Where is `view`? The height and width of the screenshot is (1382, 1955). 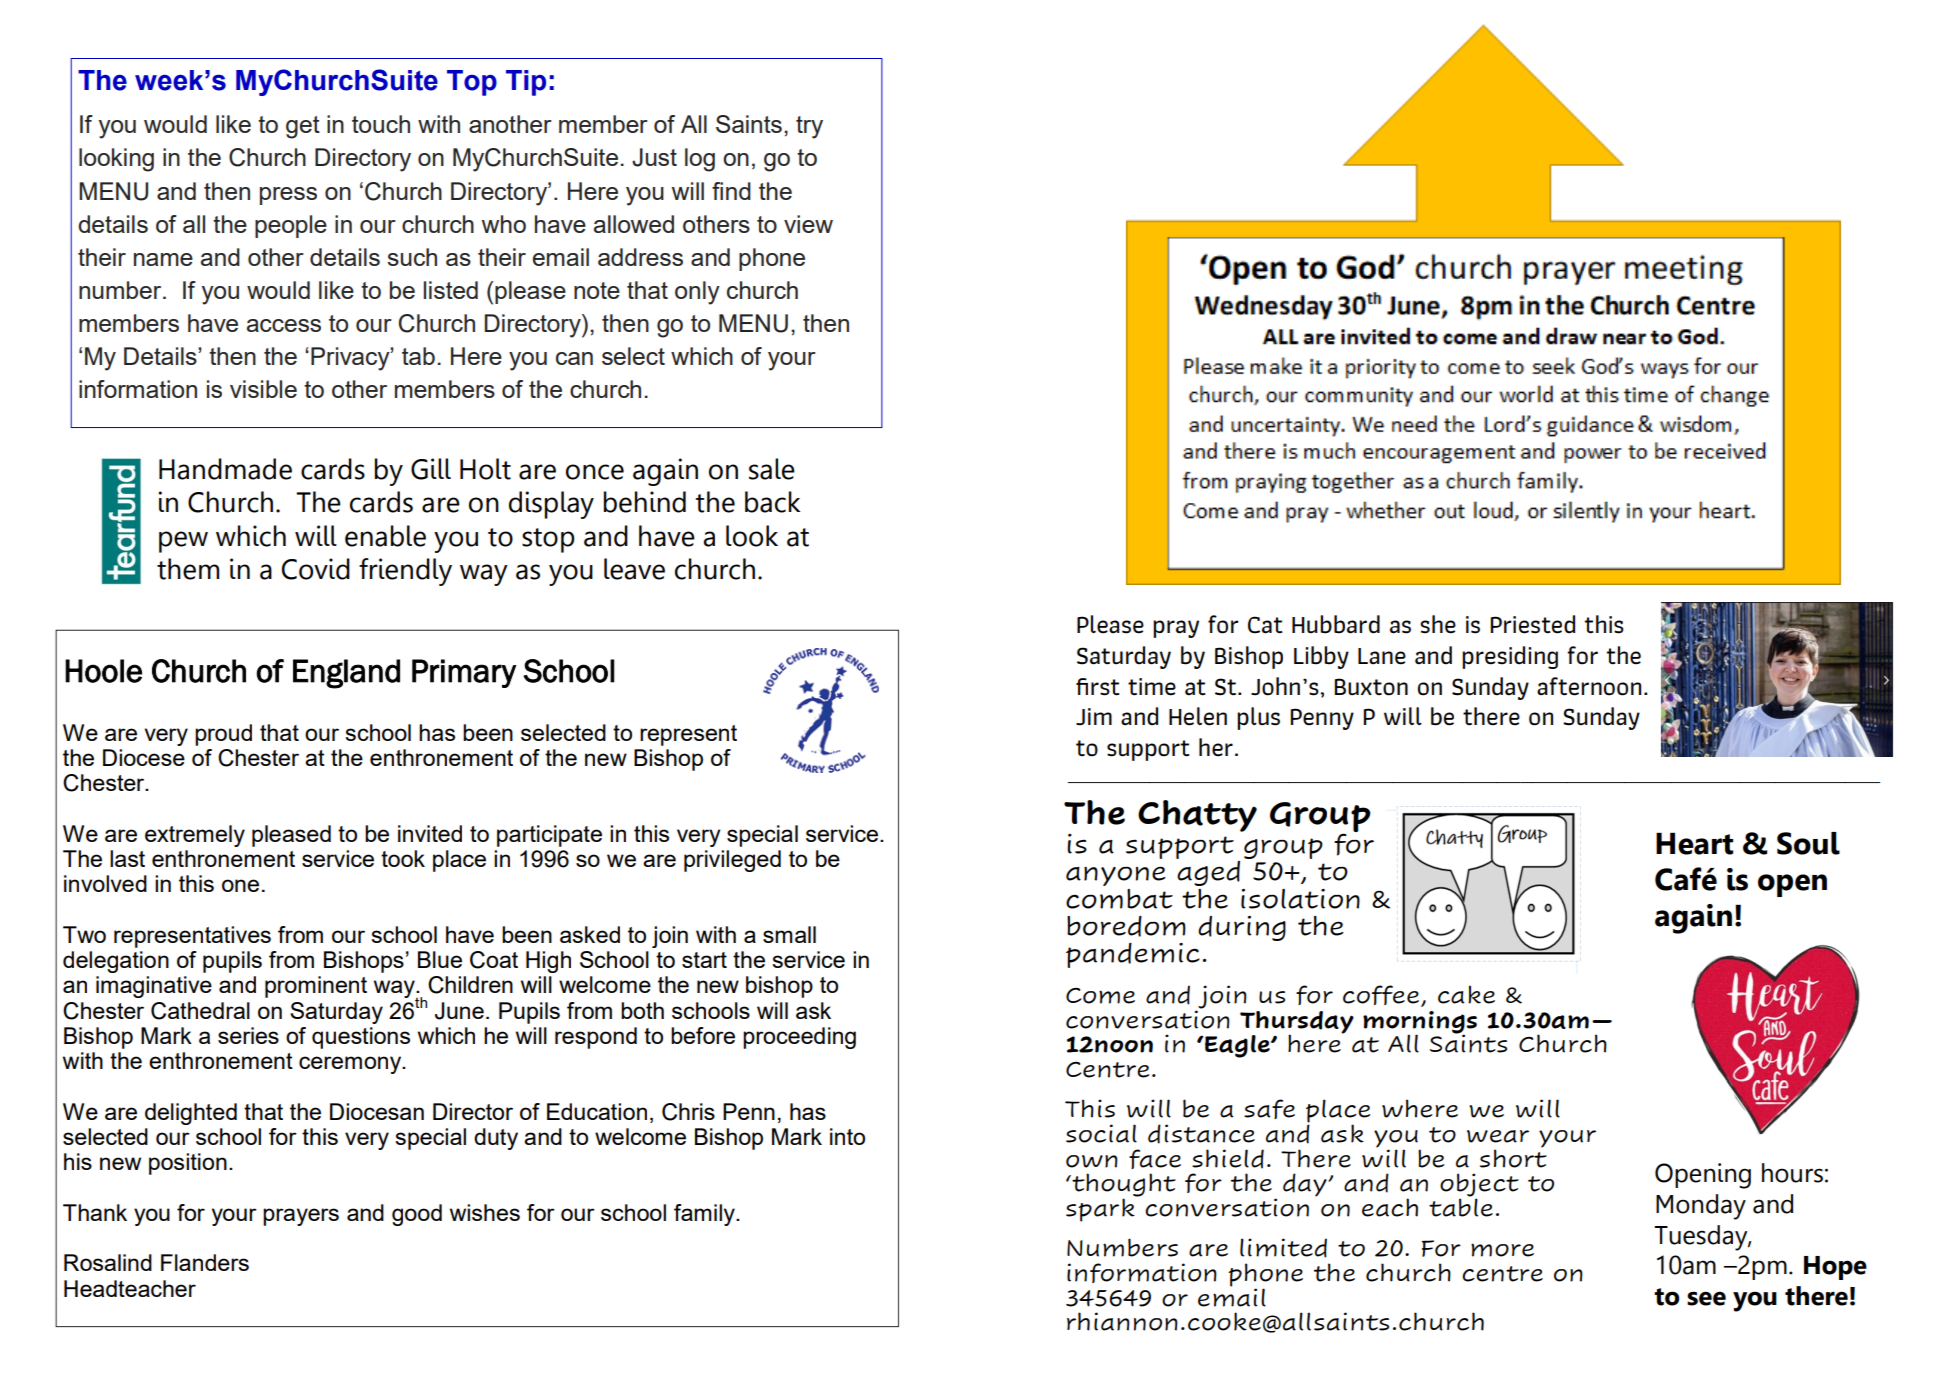 view is located at coordinates (808, 224).
